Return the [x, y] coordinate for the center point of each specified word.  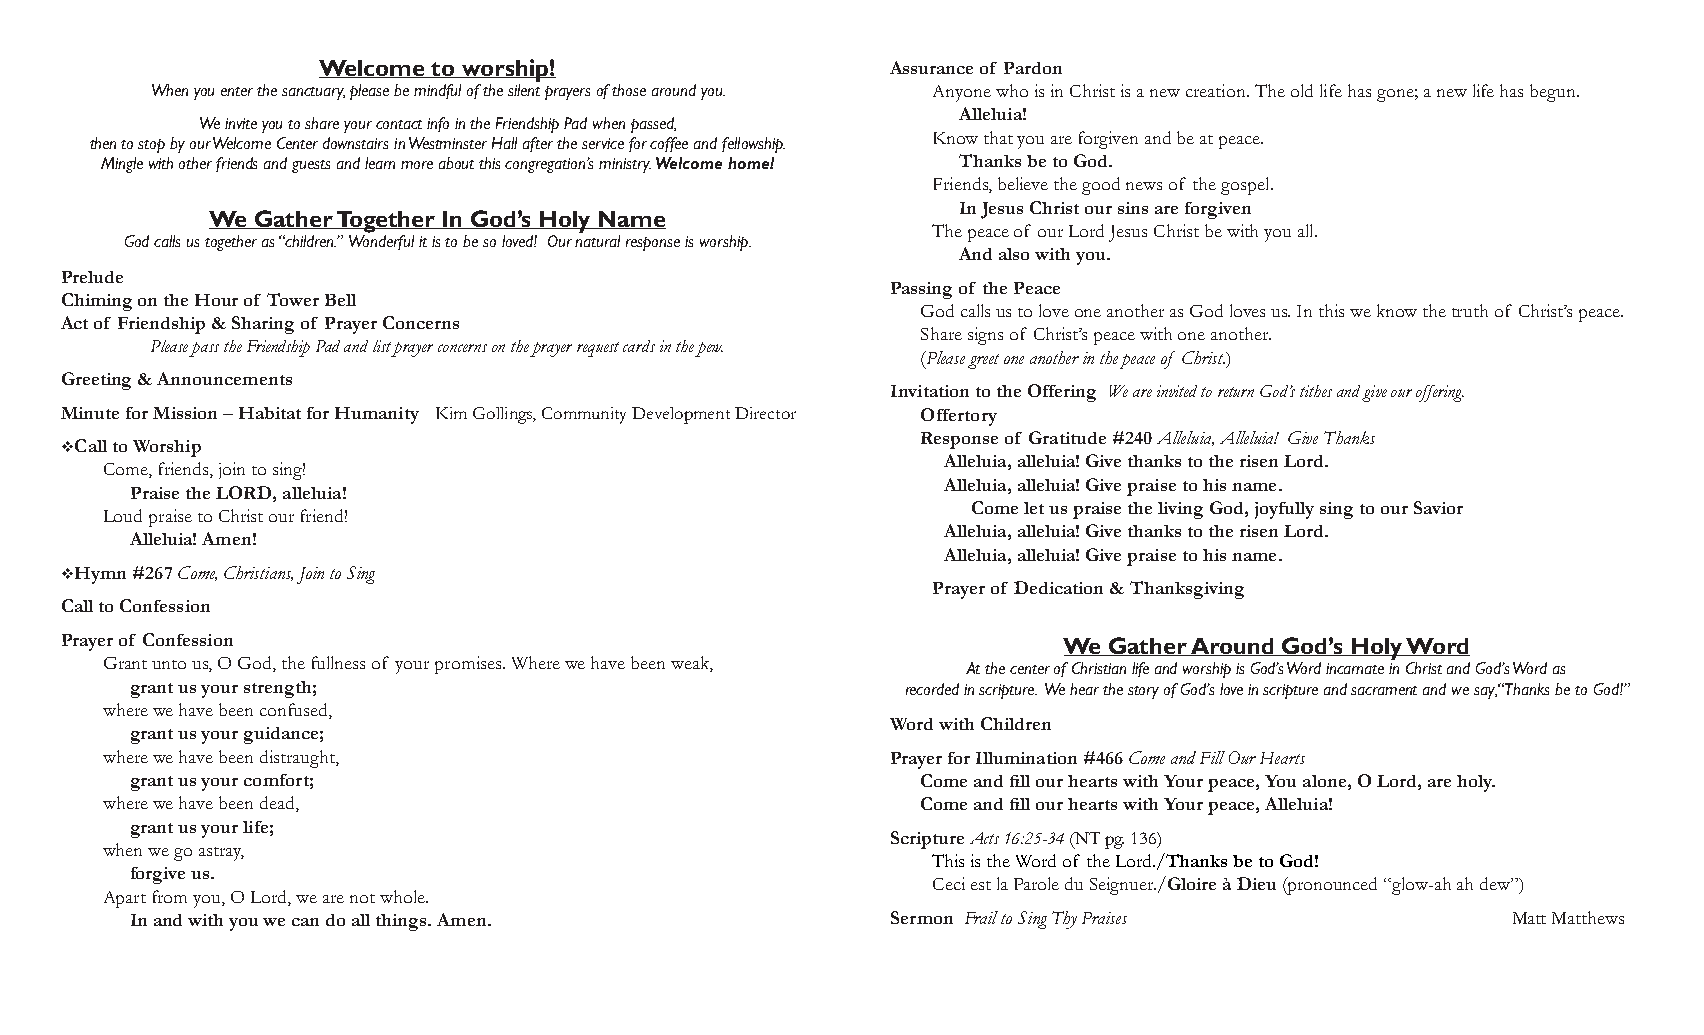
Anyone [962, 93]
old [1302, 90]
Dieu [1256, 883]
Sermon [922, 917]
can [305, 922]
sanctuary [313, 93]
